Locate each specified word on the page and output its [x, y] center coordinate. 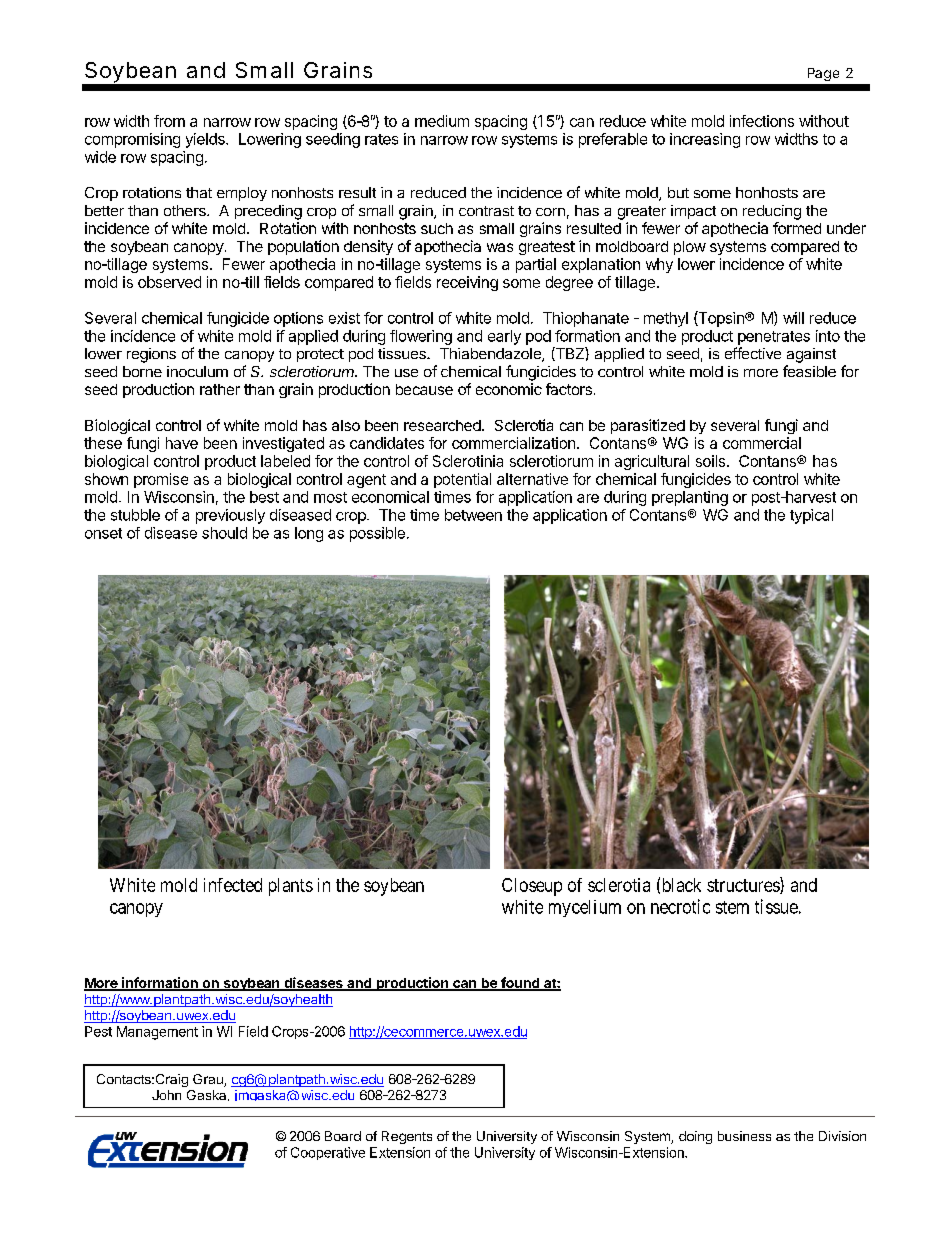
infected [233, 885]
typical [811, 516]
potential [462, 480]
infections [762, 121]
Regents [407, 1137]
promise [161, 480]
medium [442, 121]
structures [744, 886]
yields [206, 140]
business [744, 1136]
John [166, 1095]
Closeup [532, 887]
